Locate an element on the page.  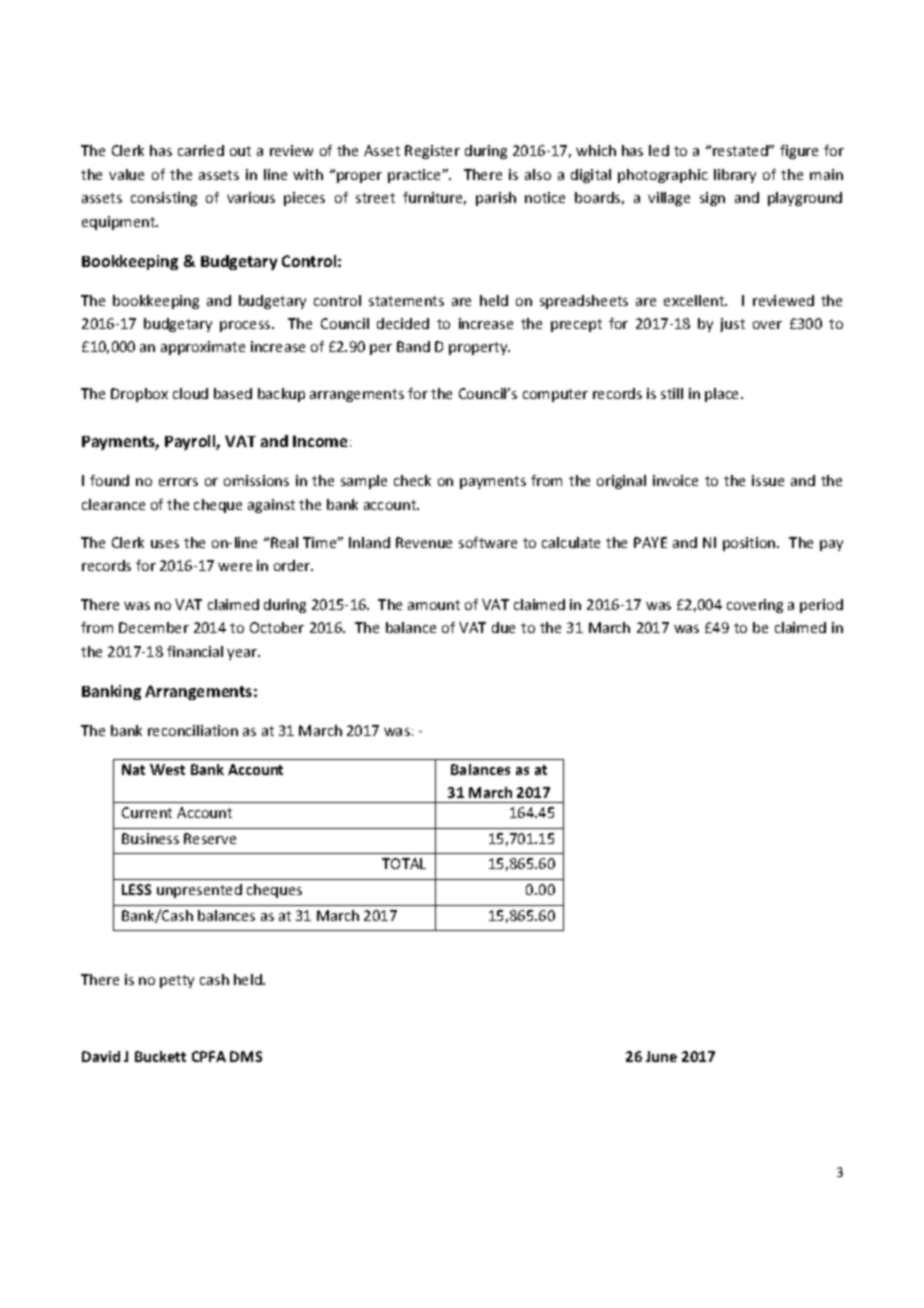
period is located at coordinates (821, 606).
